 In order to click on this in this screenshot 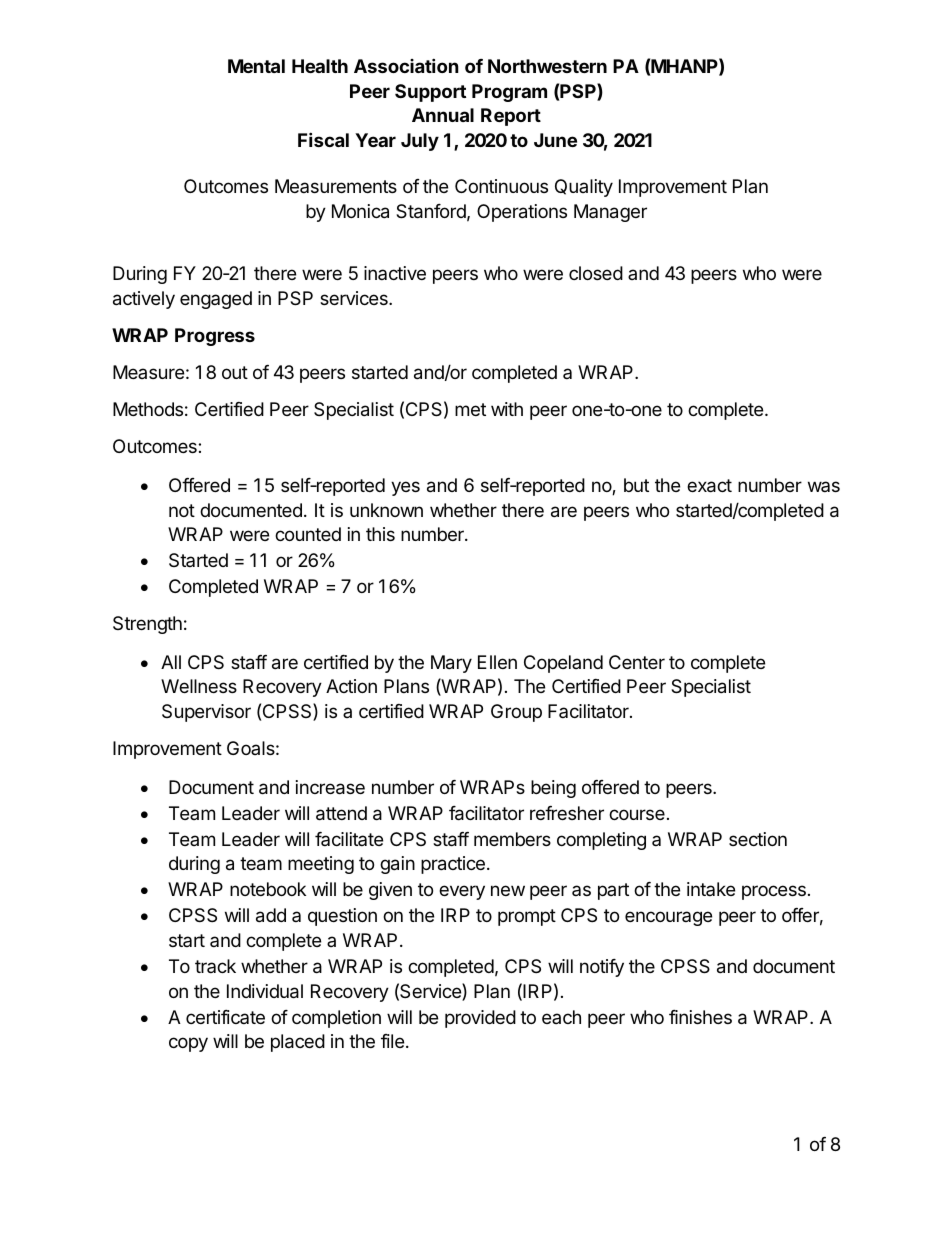, I will do `click(380, 534)`.
